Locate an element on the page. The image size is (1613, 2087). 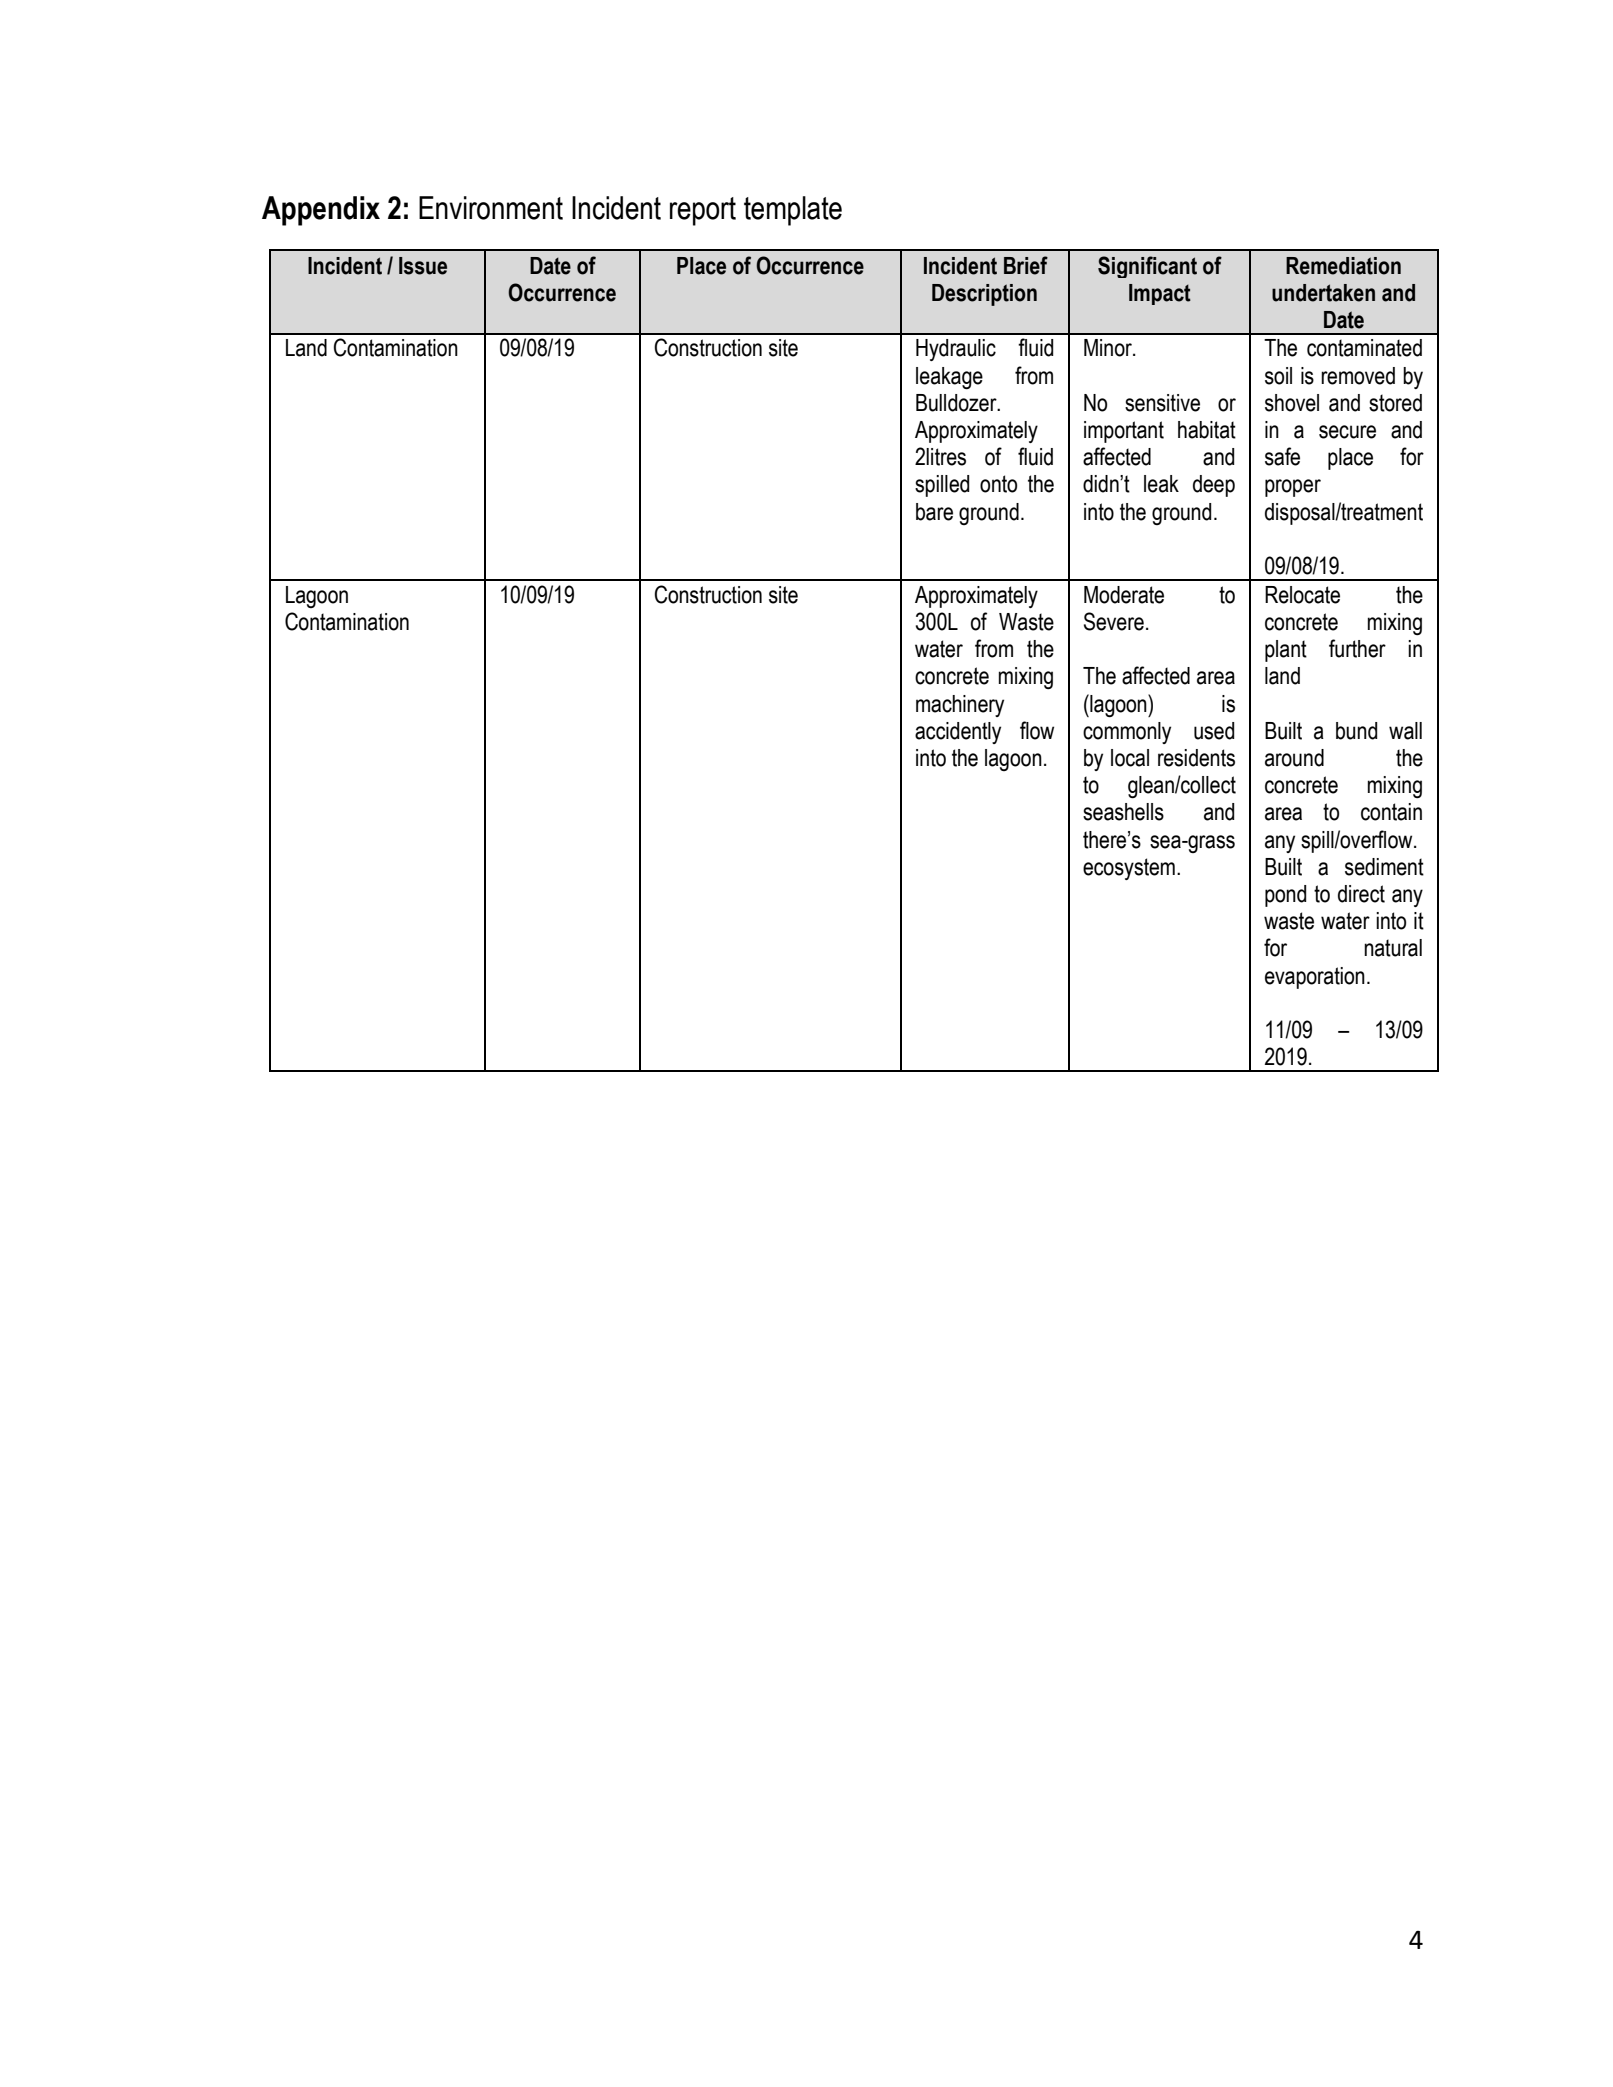
onto is located at coordinates (998, 484).
